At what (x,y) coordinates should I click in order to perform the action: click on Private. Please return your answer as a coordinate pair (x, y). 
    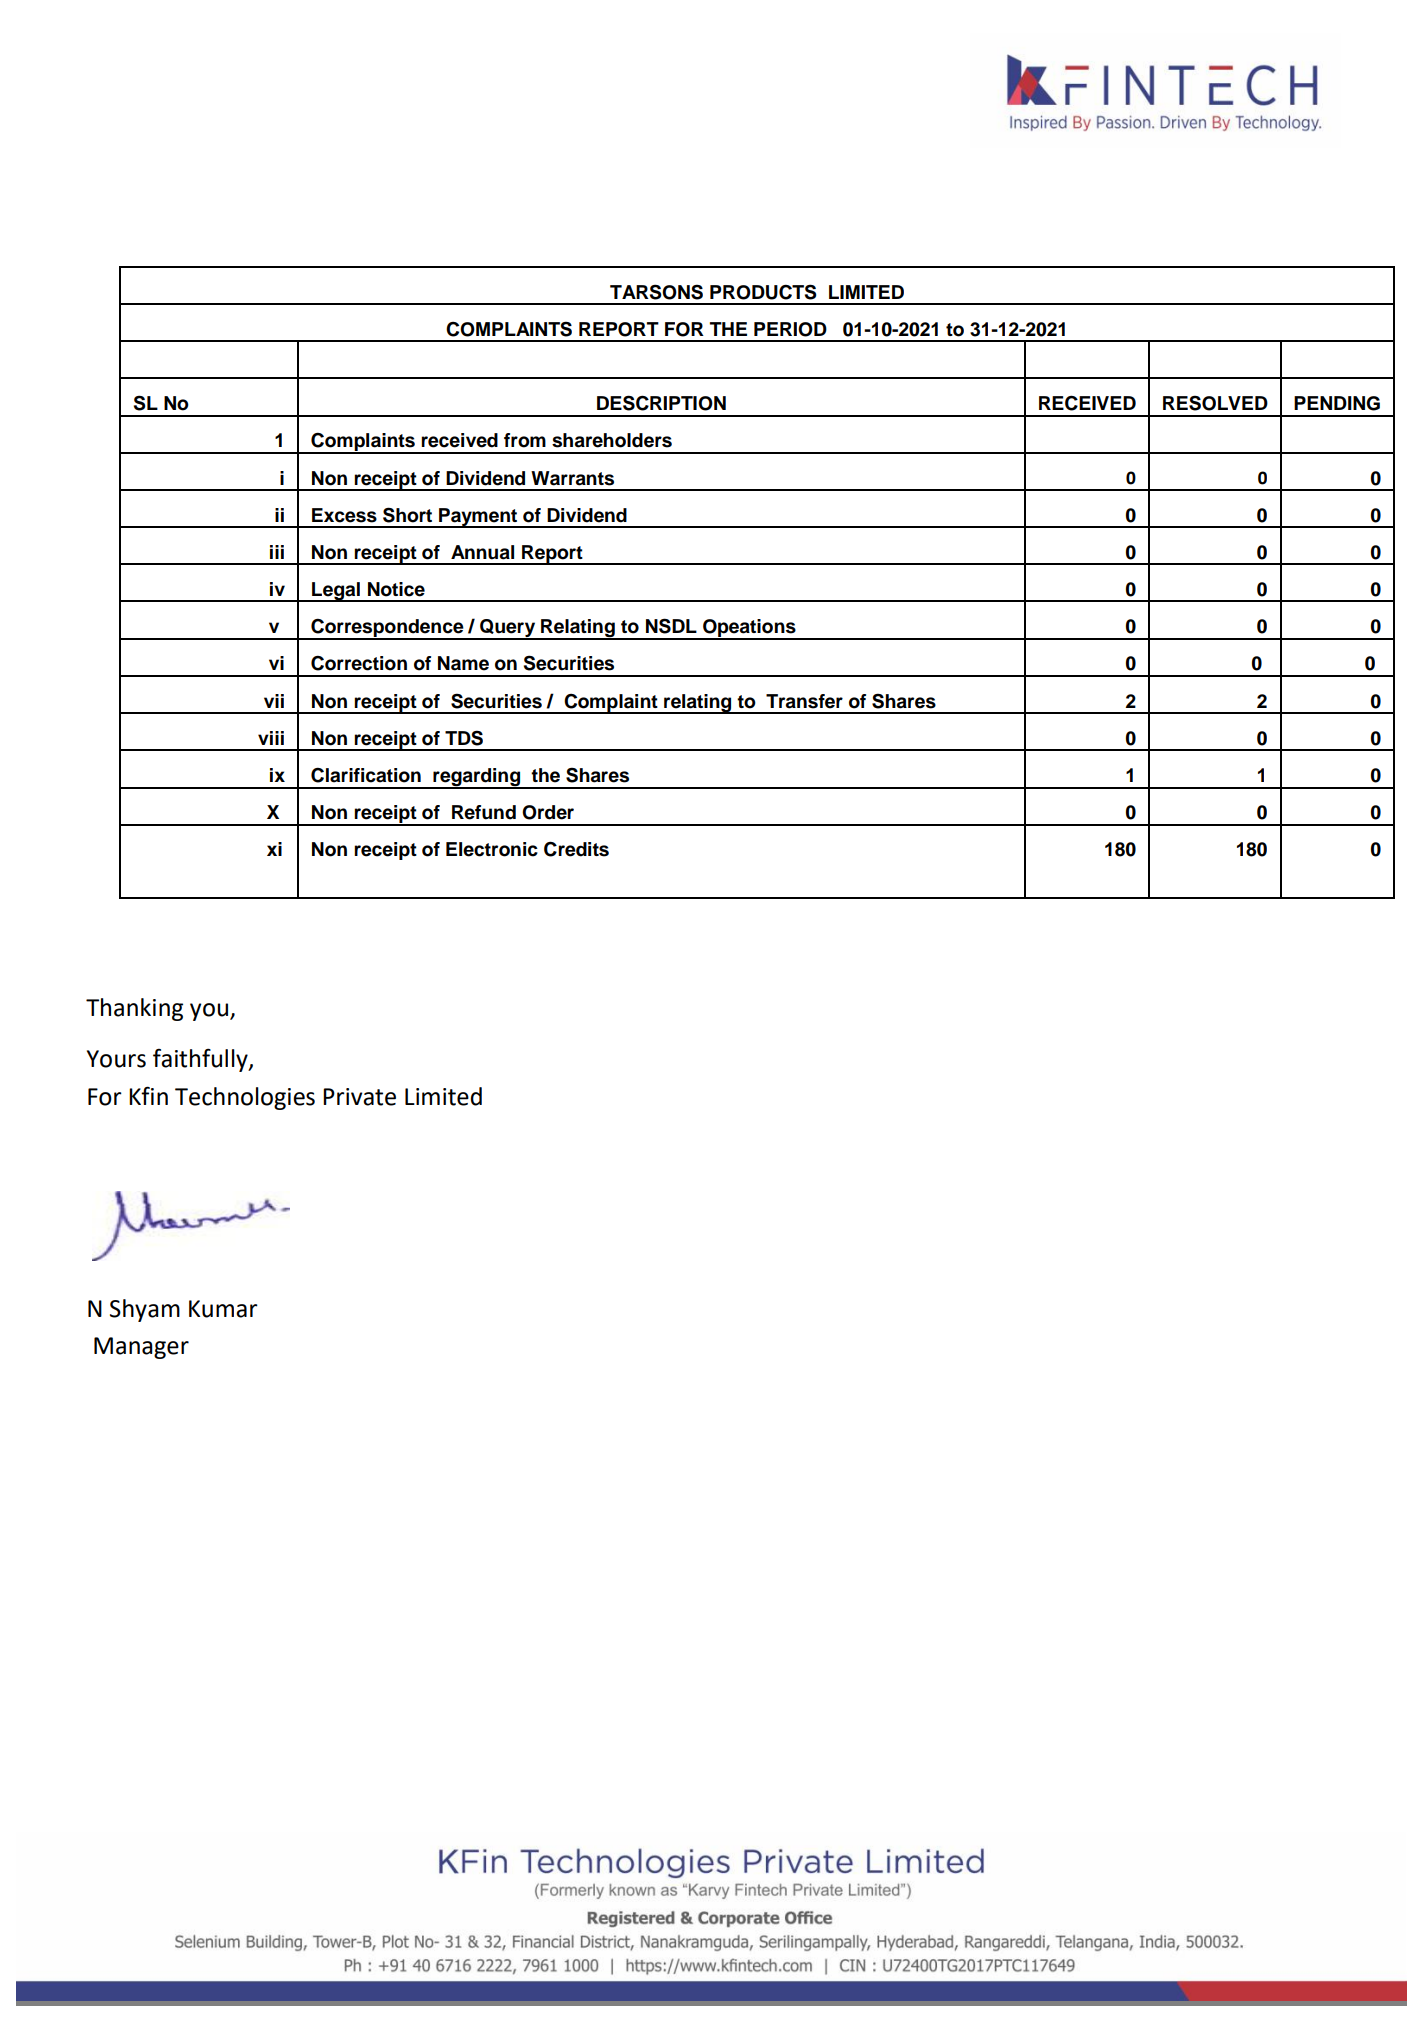
    Looking at the image, I should click on (359, 1097).
